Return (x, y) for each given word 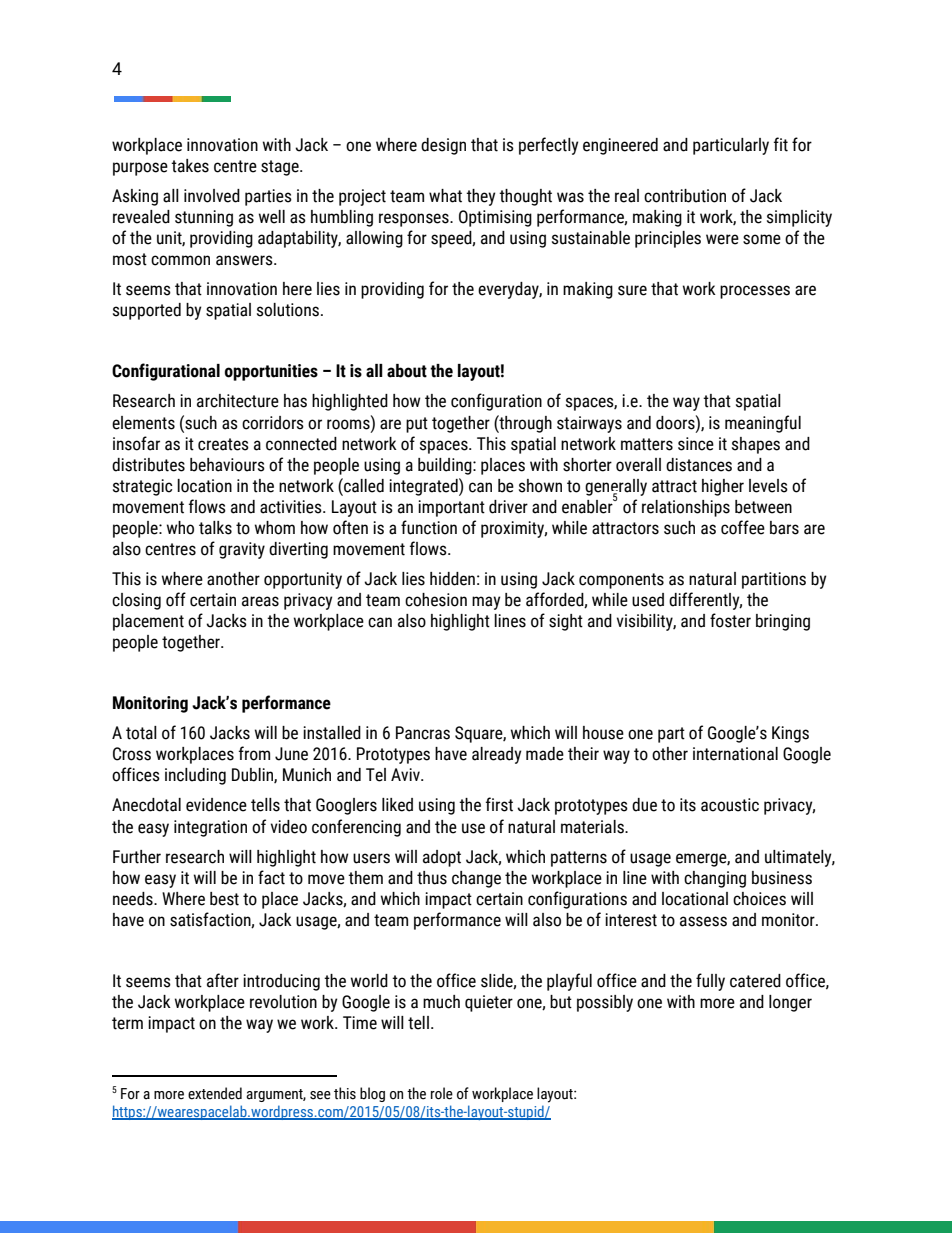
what (445, 196)
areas (260, 601)
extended (215, 1093)
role (442, 1093)
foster (730, 620)
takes (190, 166)
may (486, 603)
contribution (685, 196)
